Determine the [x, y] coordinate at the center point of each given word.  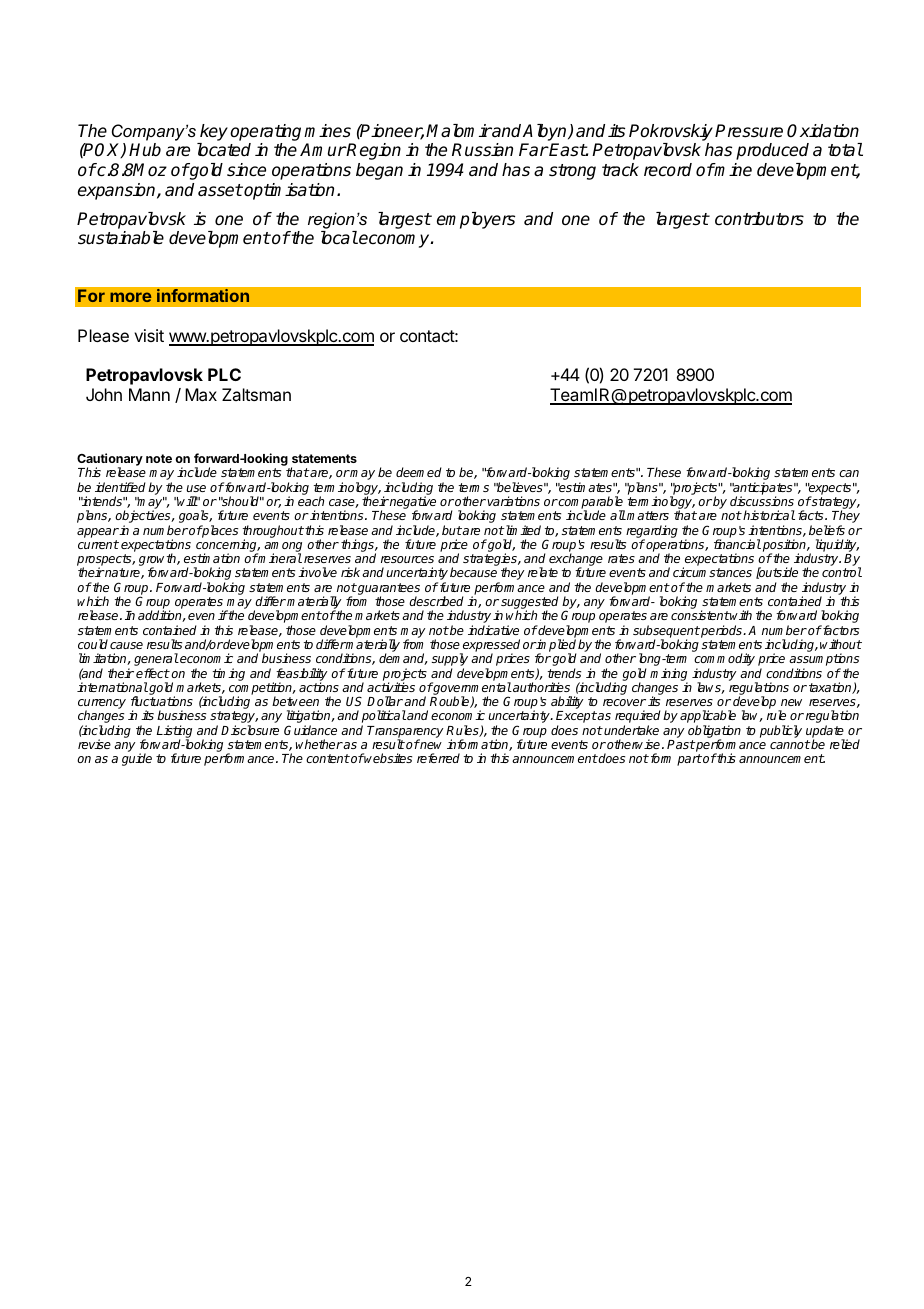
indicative [493, 630]
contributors [759, 219]
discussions [762, 501]
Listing [174, 732]
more [130, 297]
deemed [419, 472]
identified [120, 487]
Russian [482, 150]
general [156, 661]
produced [772, 151]
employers [476, 220]
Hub [145, 150]
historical [769, 515]
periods [721, 631]
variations [513, 501]
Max [201, 394]
